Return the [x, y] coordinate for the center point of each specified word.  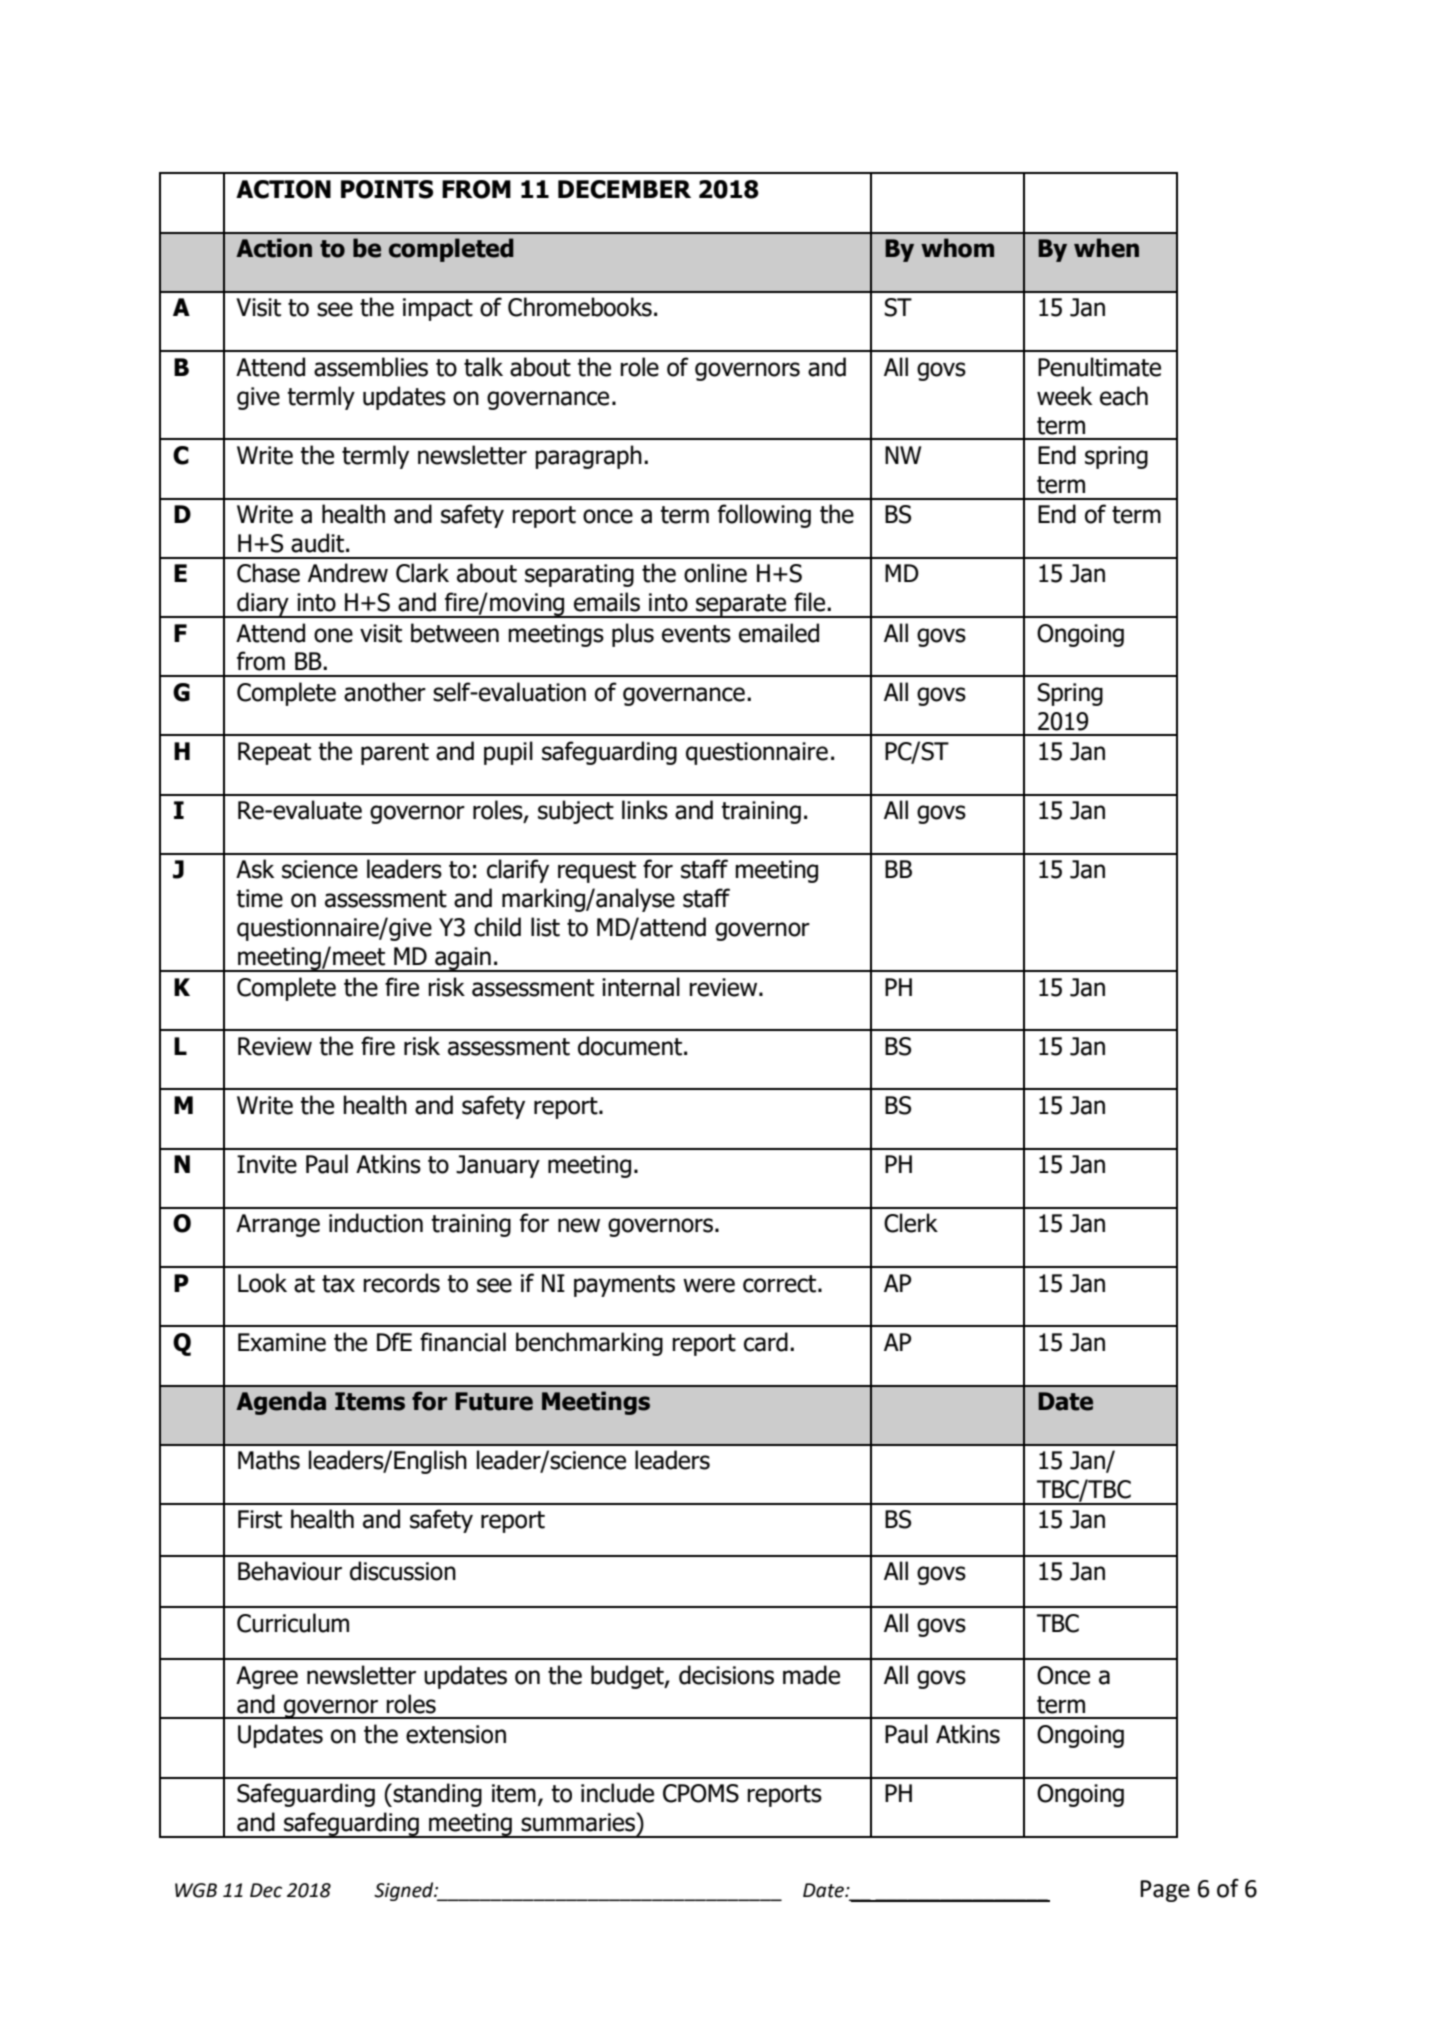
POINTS [387, 189]
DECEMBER [624, 189]
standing [436, 1795]
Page [1165, 1891]
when [1106, 248]
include [617, 1793]
